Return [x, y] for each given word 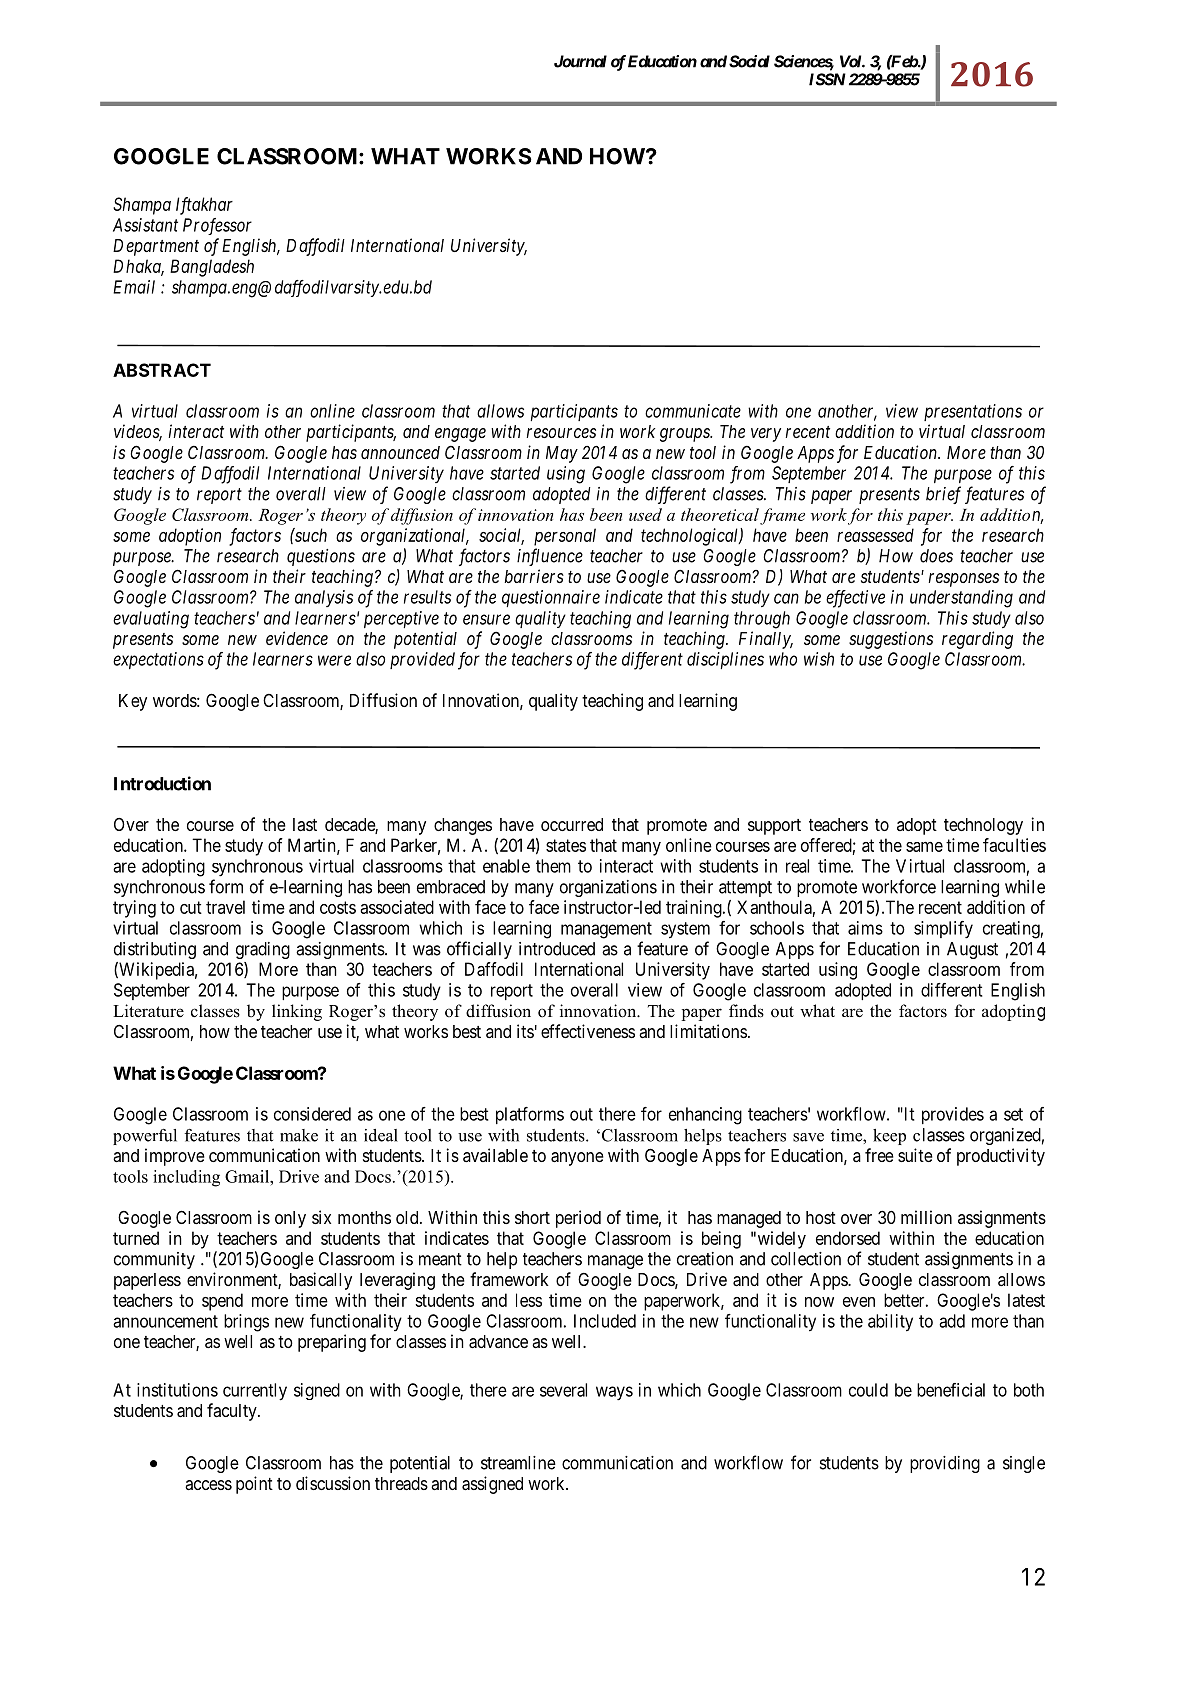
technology [983, 826]
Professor [217, 226]
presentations [973, 412]
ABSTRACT [162, 370]
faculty [233, 1412]
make [299, 1135]
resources [561, 433]
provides [953, 1115]
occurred [572, 824]
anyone [577, 1159]
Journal [580, 61]
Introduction [162, 783]
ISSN [827, 79]
